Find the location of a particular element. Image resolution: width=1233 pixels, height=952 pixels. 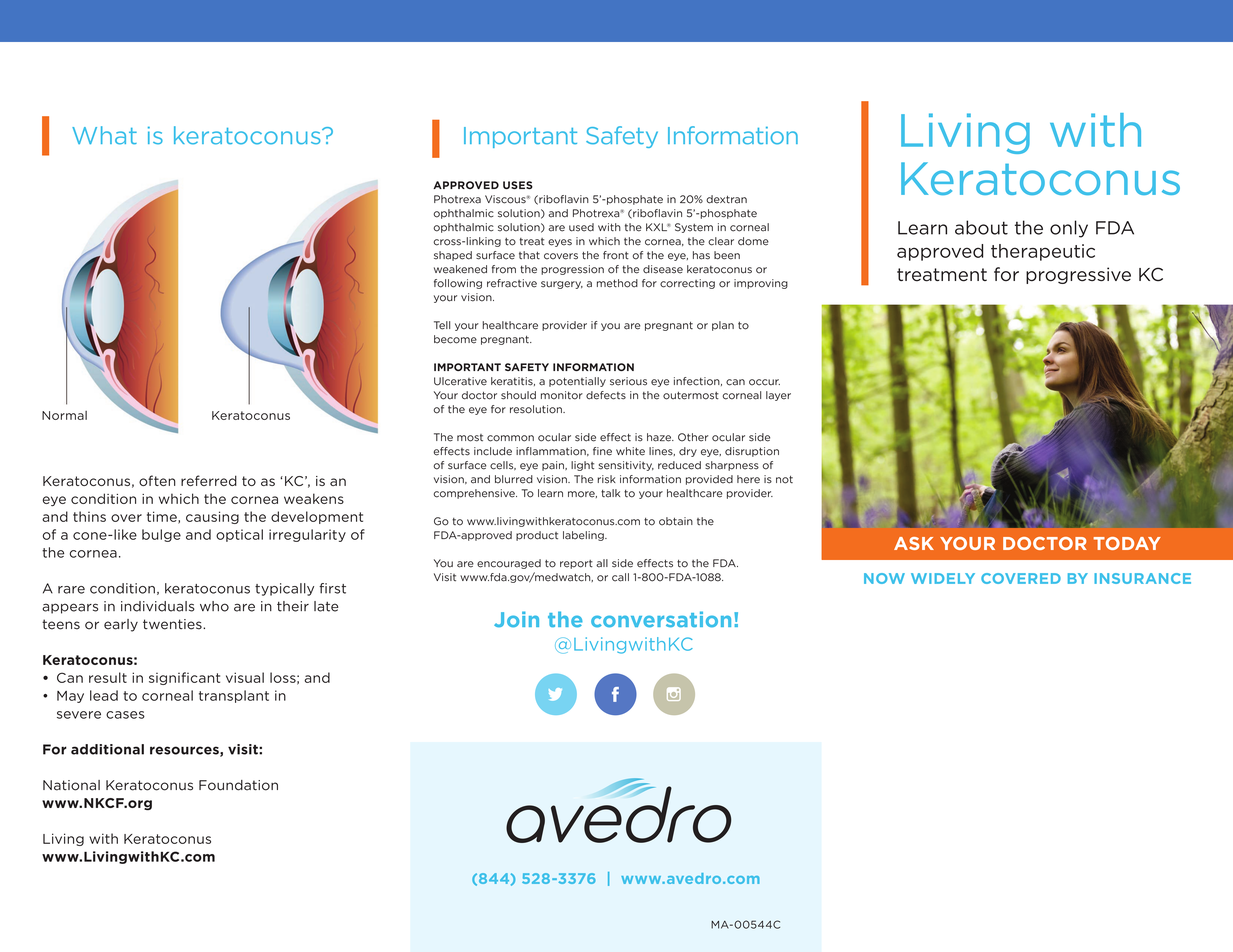

conversation is located at coordinates (661, 619).
